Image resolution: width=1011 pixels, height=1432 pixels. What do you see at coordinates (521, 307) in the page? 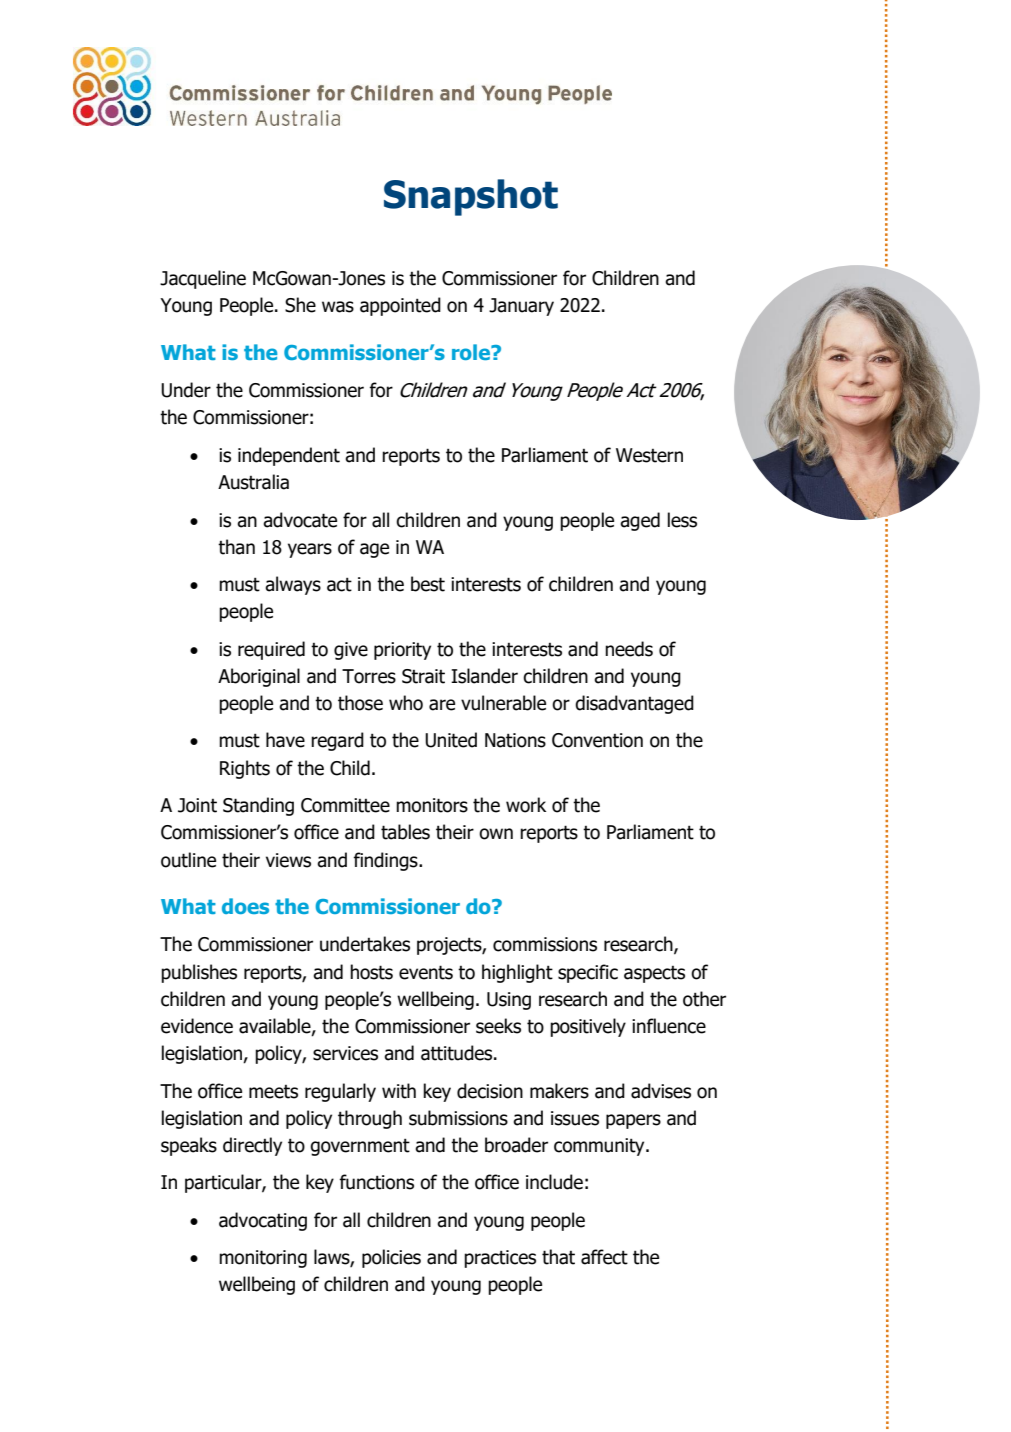
I see `January` at bounding box center [521, 307].
